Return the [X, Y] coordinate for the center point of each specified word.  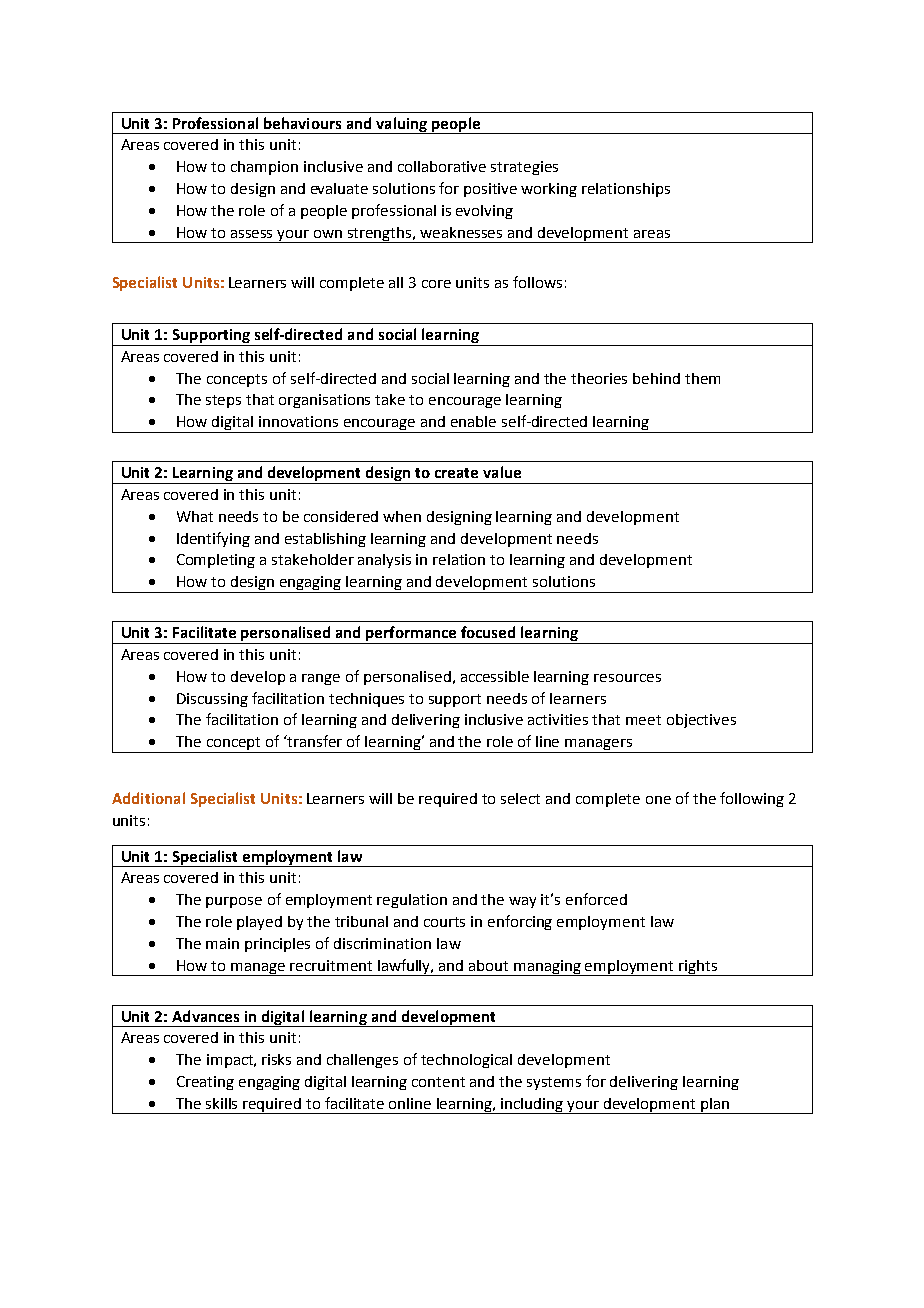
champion [264, 168]
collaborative [442, 166]
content [438, 1082]
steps [223, 401]
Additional [148, 798]
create [456, 473]
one [658, 800]
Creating [205, 1083]
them [702, 378]
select [520, 798]
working [549, 190]
